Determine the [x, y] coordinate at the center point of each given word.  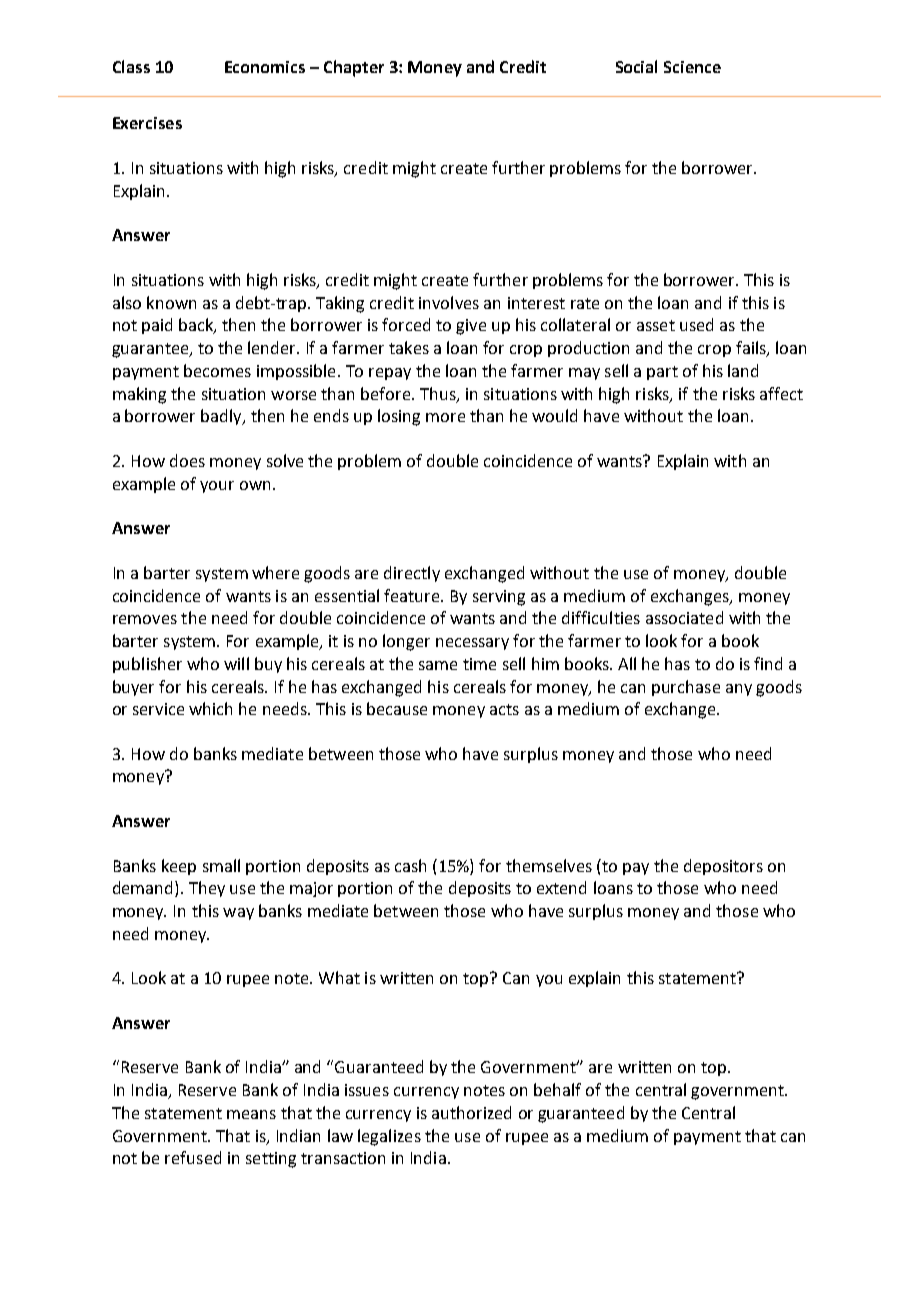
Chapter [354, 68]
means [251, 1114]
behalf [557, 1089]
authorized [471, 1112]
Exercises [147, 123]
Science [692, 67]
